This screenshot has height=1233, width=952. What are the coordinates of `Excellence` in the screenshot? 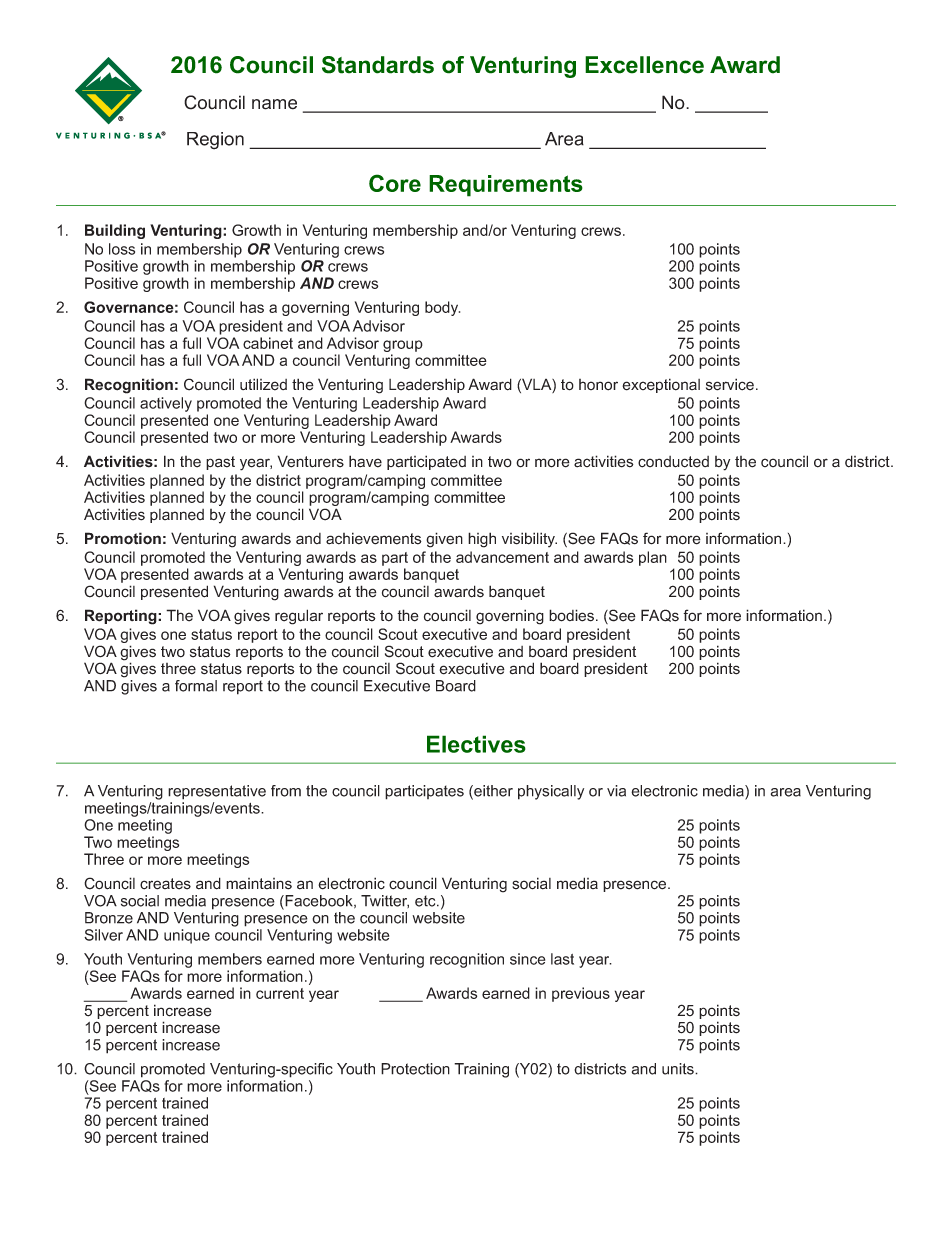 It's located at (644, 65).
